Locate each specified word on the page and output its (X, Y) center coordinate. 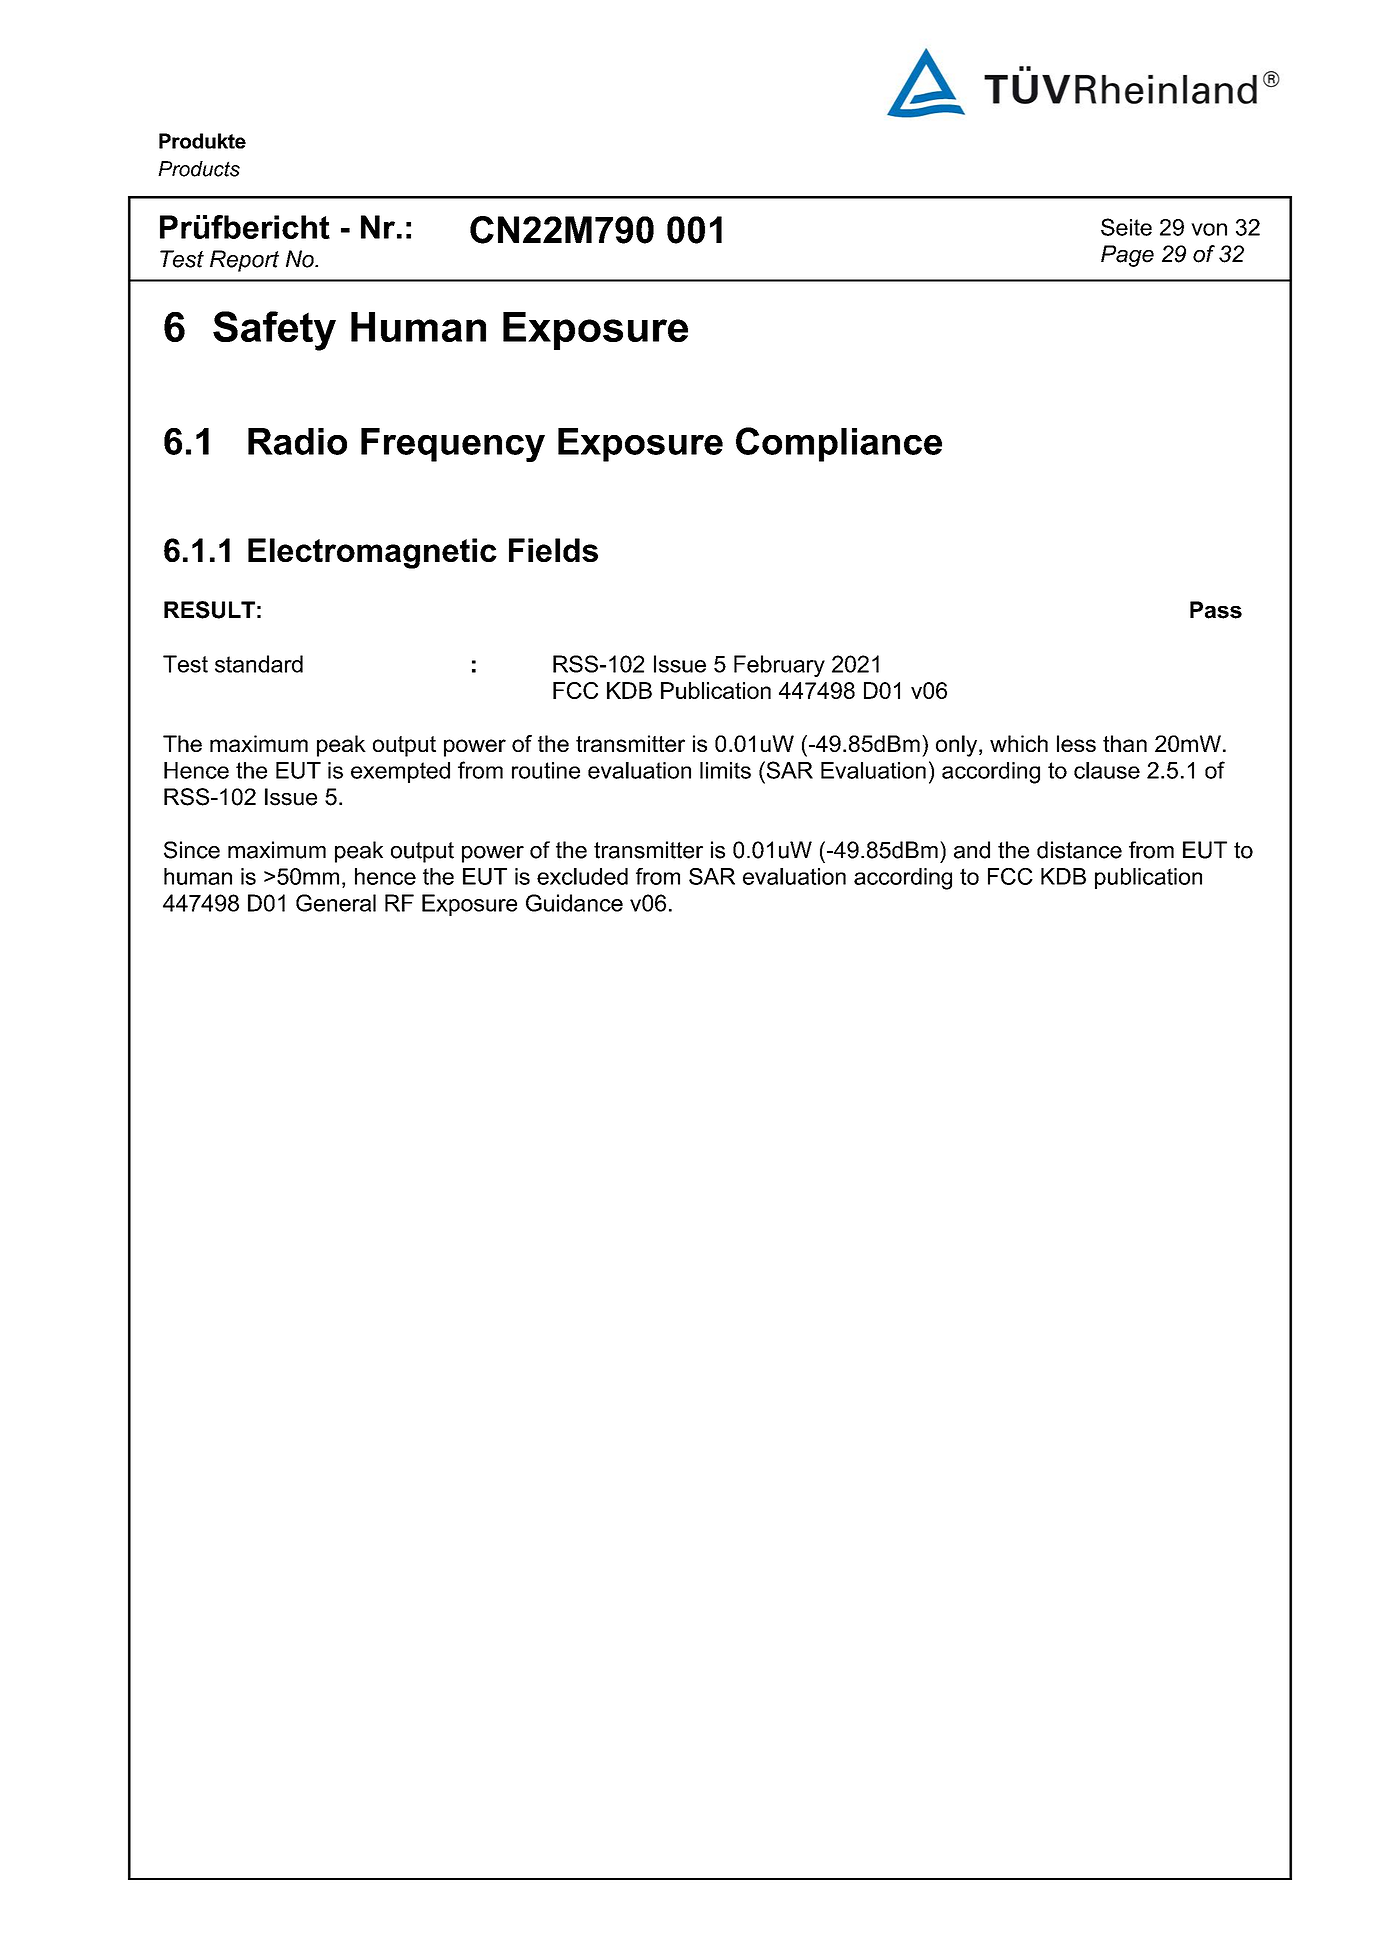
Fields (553, 550)
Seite (1126, 227)
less (1076, 743)
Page (1127, 256)
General (336, 903)
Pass (1216, 610)
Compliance (839, 444)
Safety (274, 331)
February (779, 666)
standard (259, 664)
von (1209, 229)
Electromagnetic (372, 553)
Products (199, 169)
